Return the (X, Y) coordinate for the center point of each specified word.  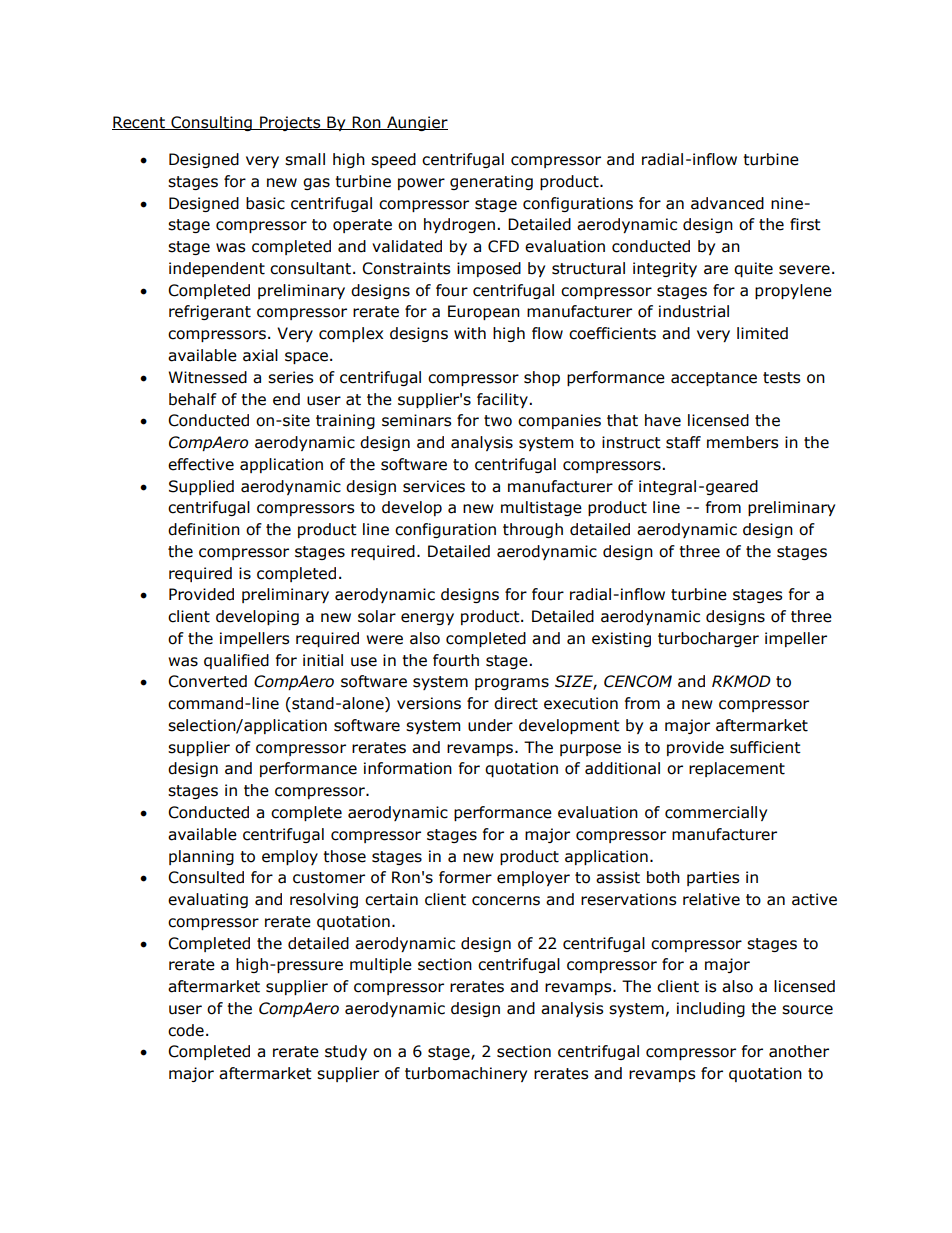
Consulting (211, 123)
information (408, 768)
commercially (716, 813)
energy (427, 619)
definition (204, 529)
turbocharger (708, 639)
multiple (381, 965)
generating (491, 182)
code (186, 1030)
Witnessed (208, 377)
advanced (727, 203)
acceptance (714, 379)
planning (201, 857)
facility (503, 400)
